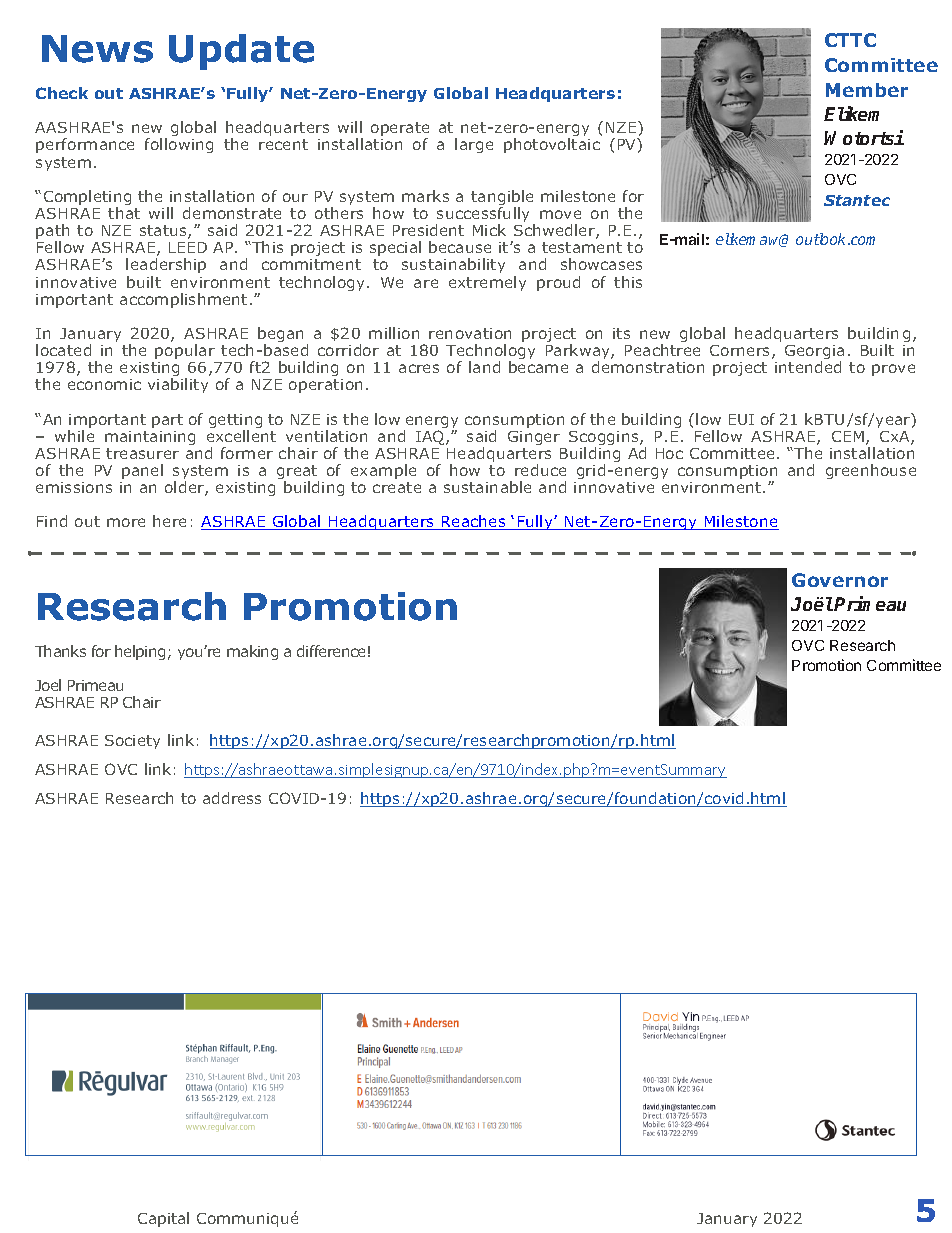  What do you see at coordinates (484, 367) in the page?
I see `land` at bounding box center [484, 367].
